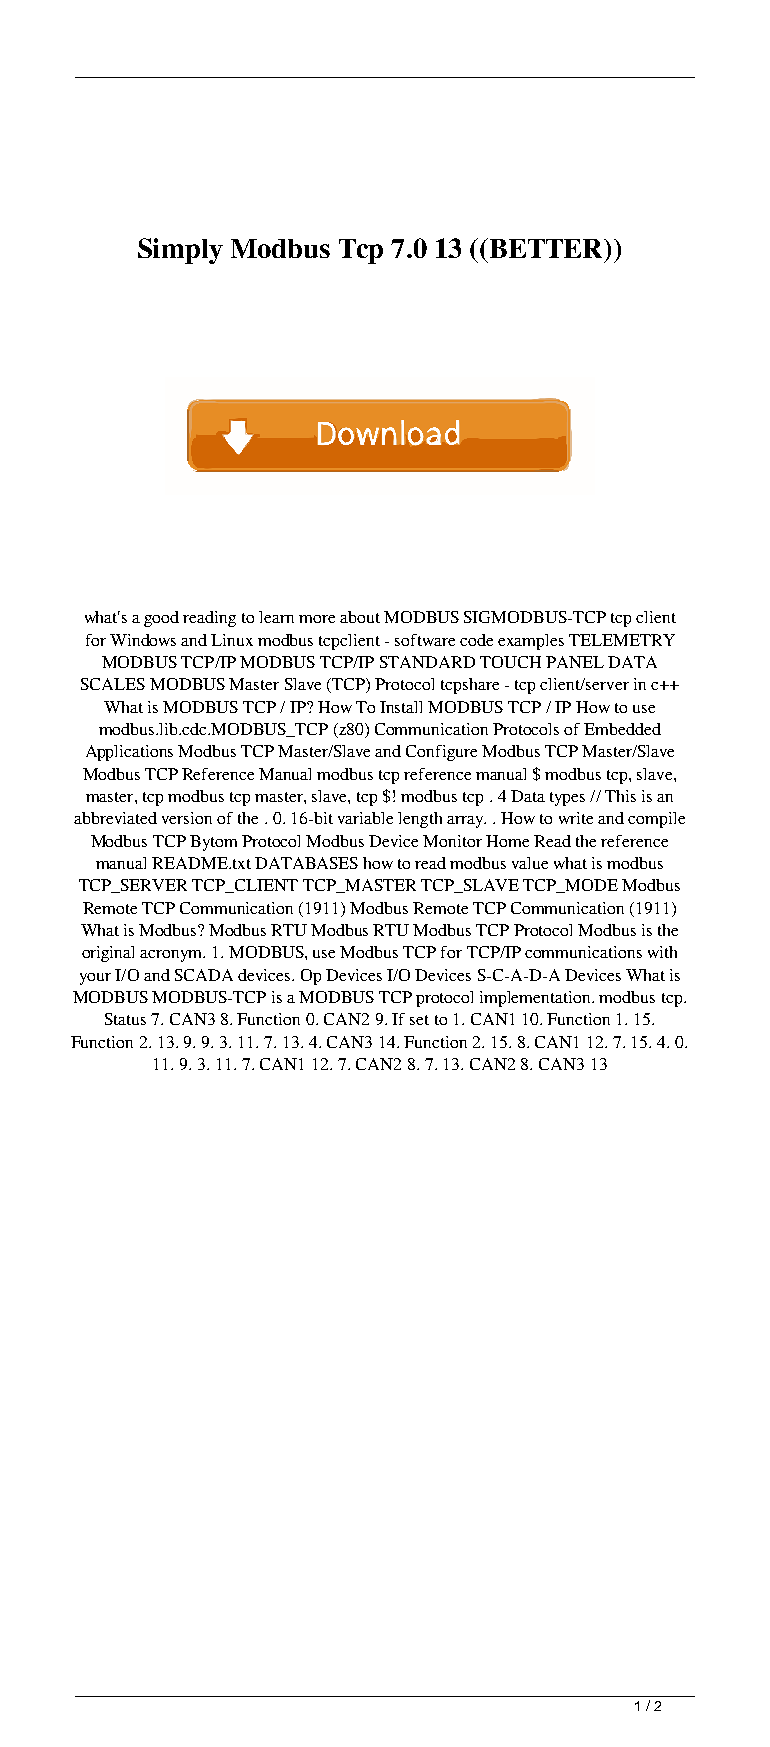 The height and width of the page is (1747, 770). Describe the element at coordinates (622, 640) in the page. I see `TELEMETRY` at that location.
